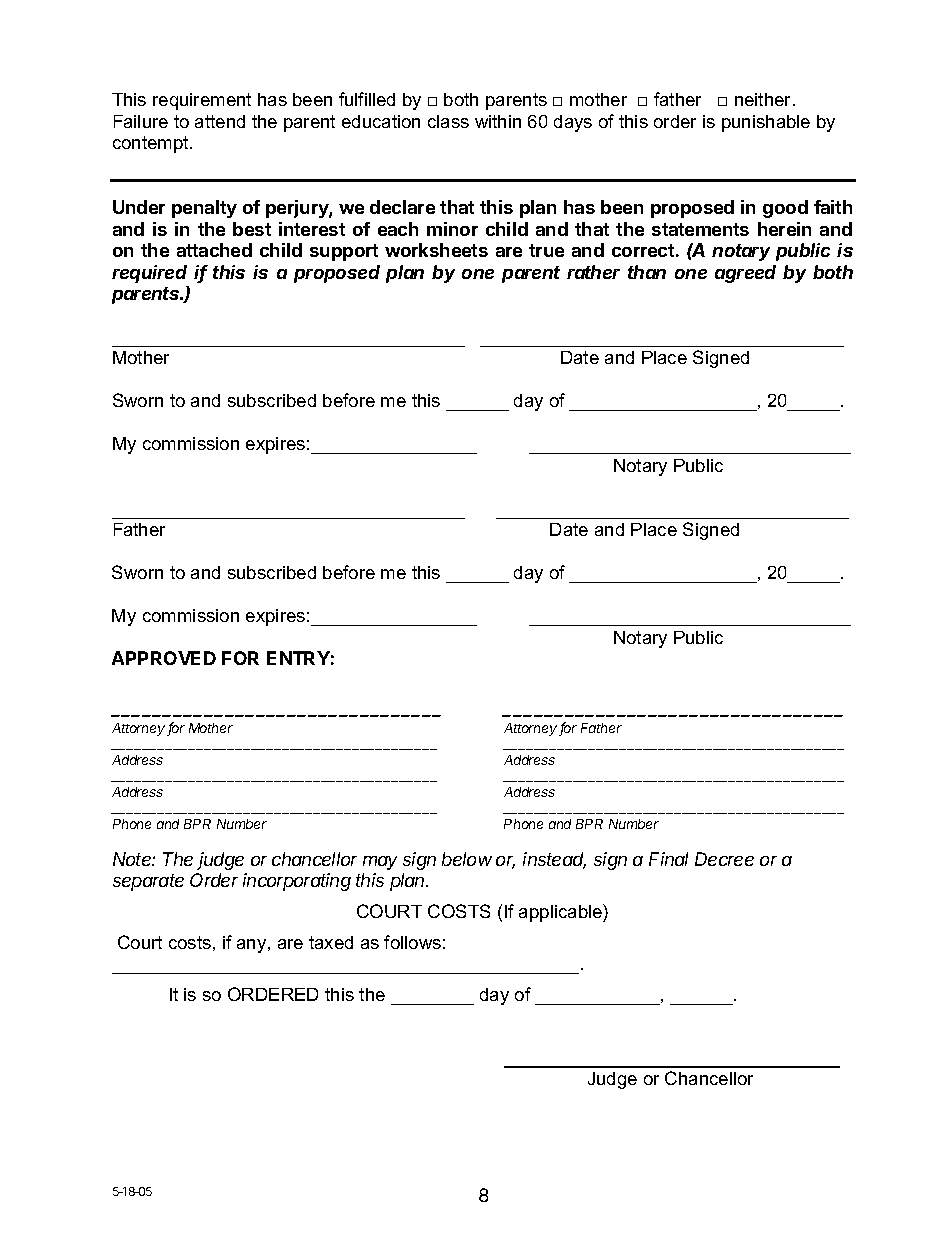 This document has width=952, height=1233. Describe the element at coordinates (498, 121) in the document. I see `within` at that location.
